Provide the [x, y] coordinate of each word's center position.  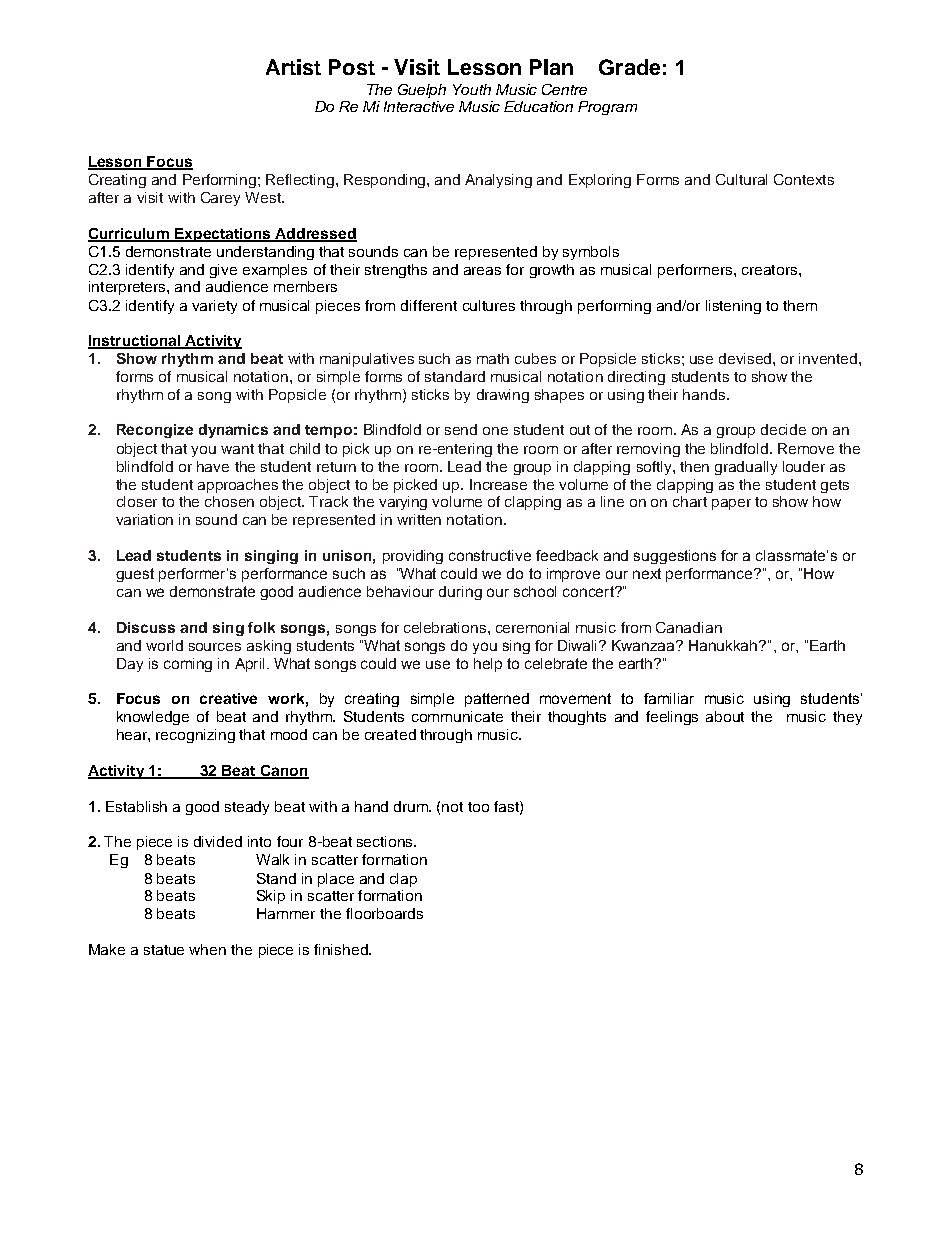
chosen [229, 501]
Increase [498, 484]
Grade [629, 67]
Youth [472, 89]
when [207, 949]
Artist [293, 67]
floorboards [384, 913]
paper [731, 504]
